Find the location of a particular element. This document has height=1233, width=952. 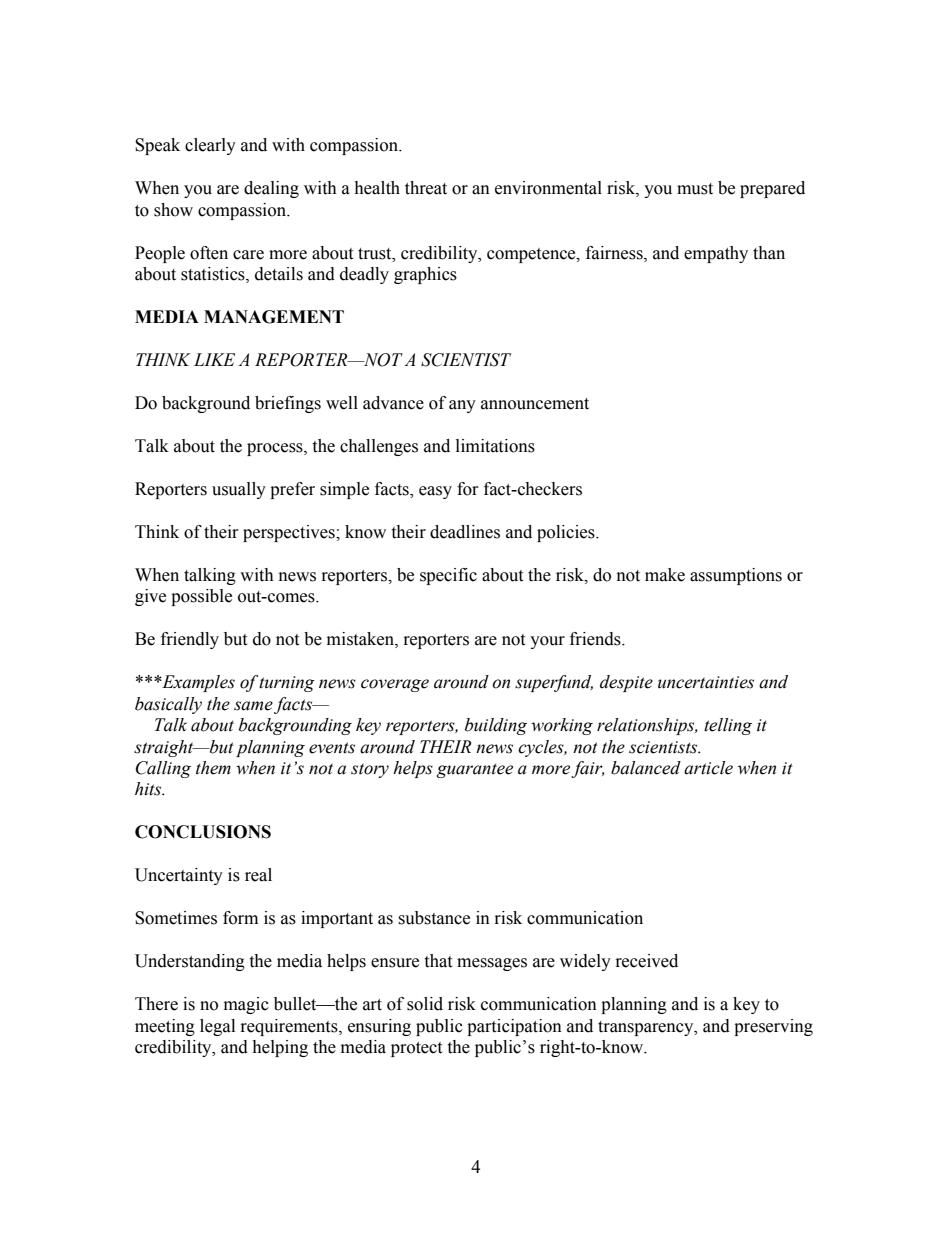

specific is located at coordinates (448, 576).
